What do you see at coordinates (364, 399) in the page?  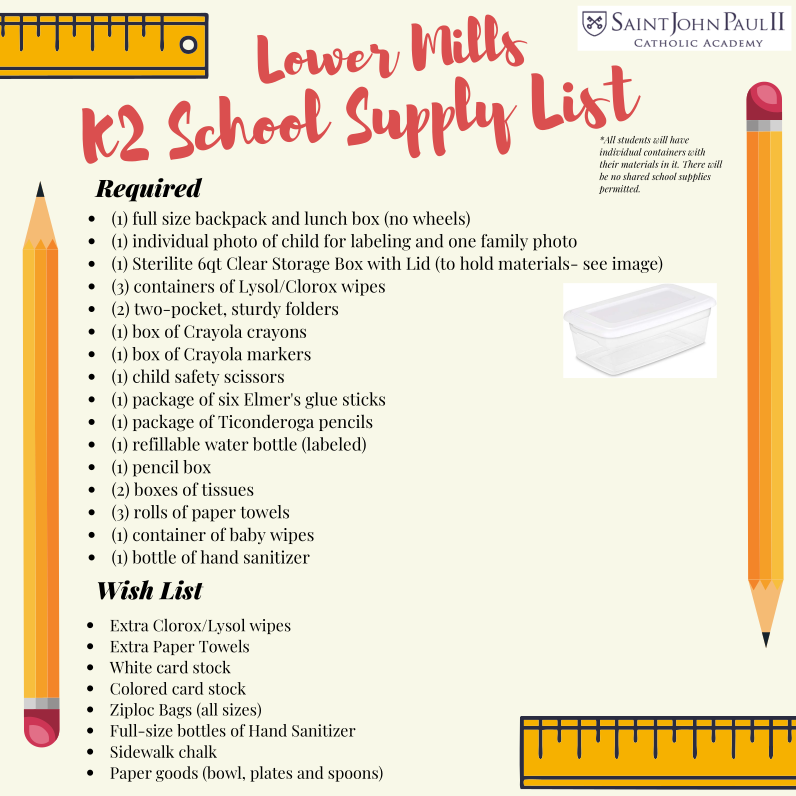 I see `sticks` at bounding box center [364, 399].
